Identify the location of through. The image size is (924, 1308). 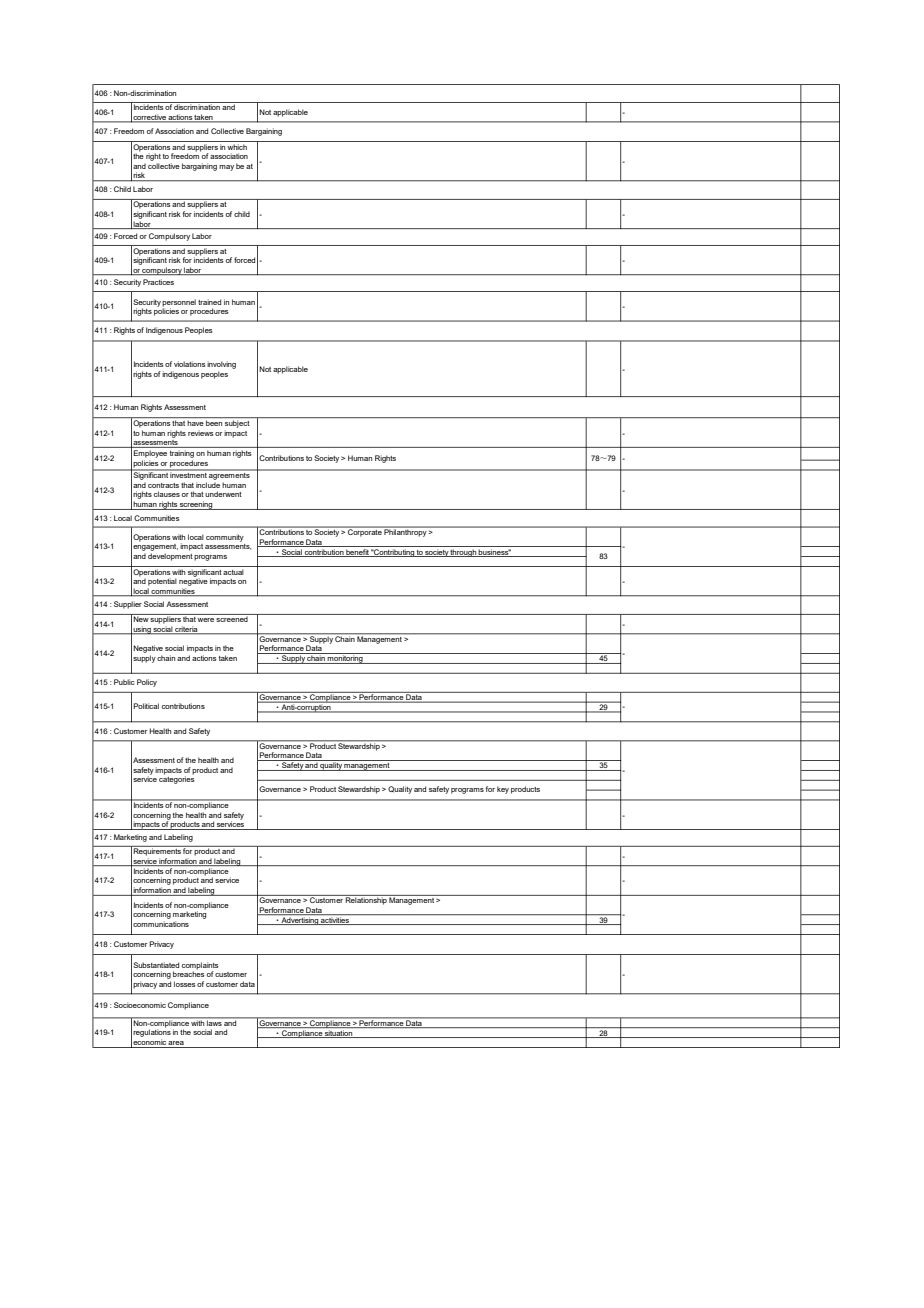
(463, 553).
